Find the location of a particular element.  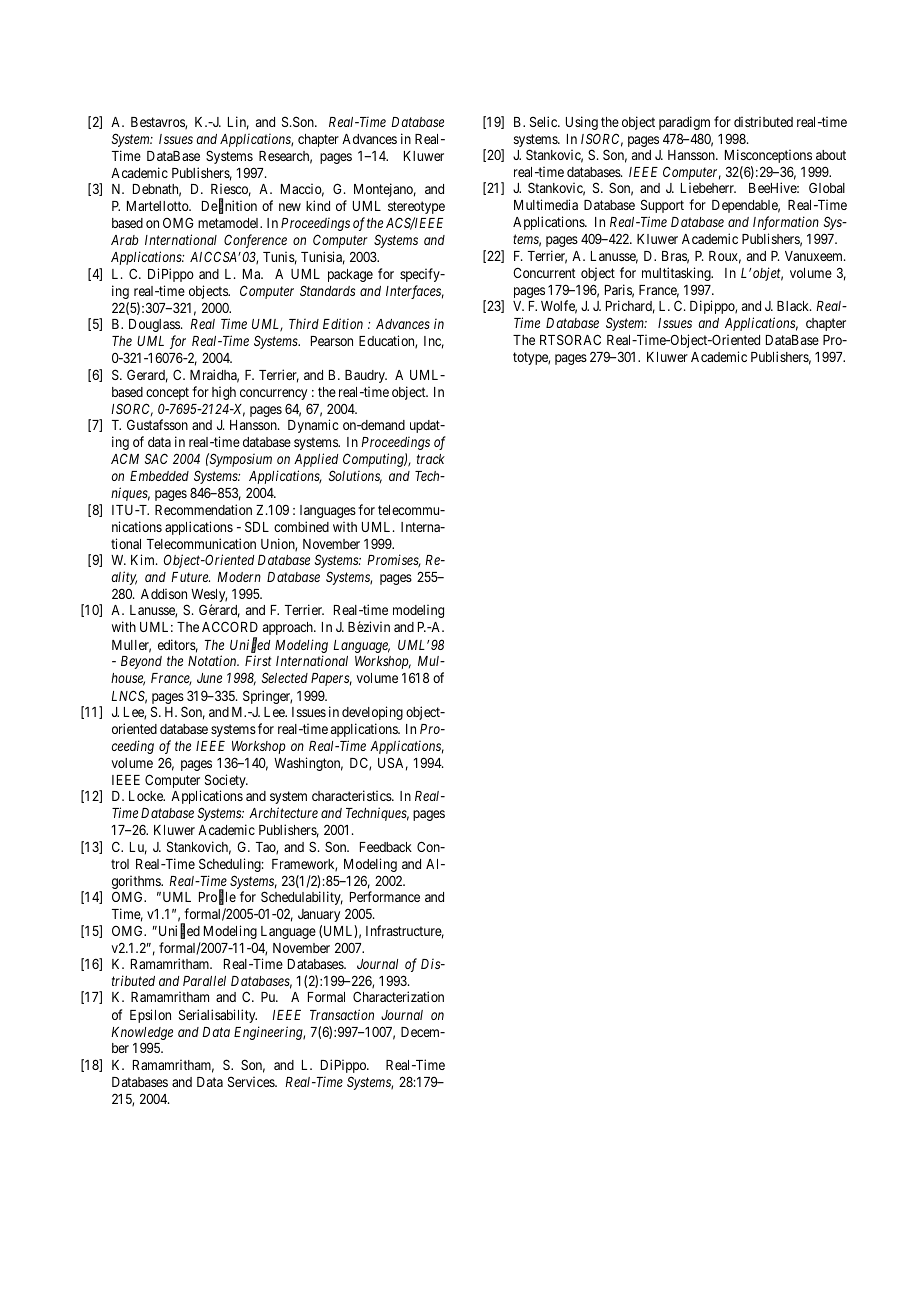

Services is located at coordinates (252, 1081).
